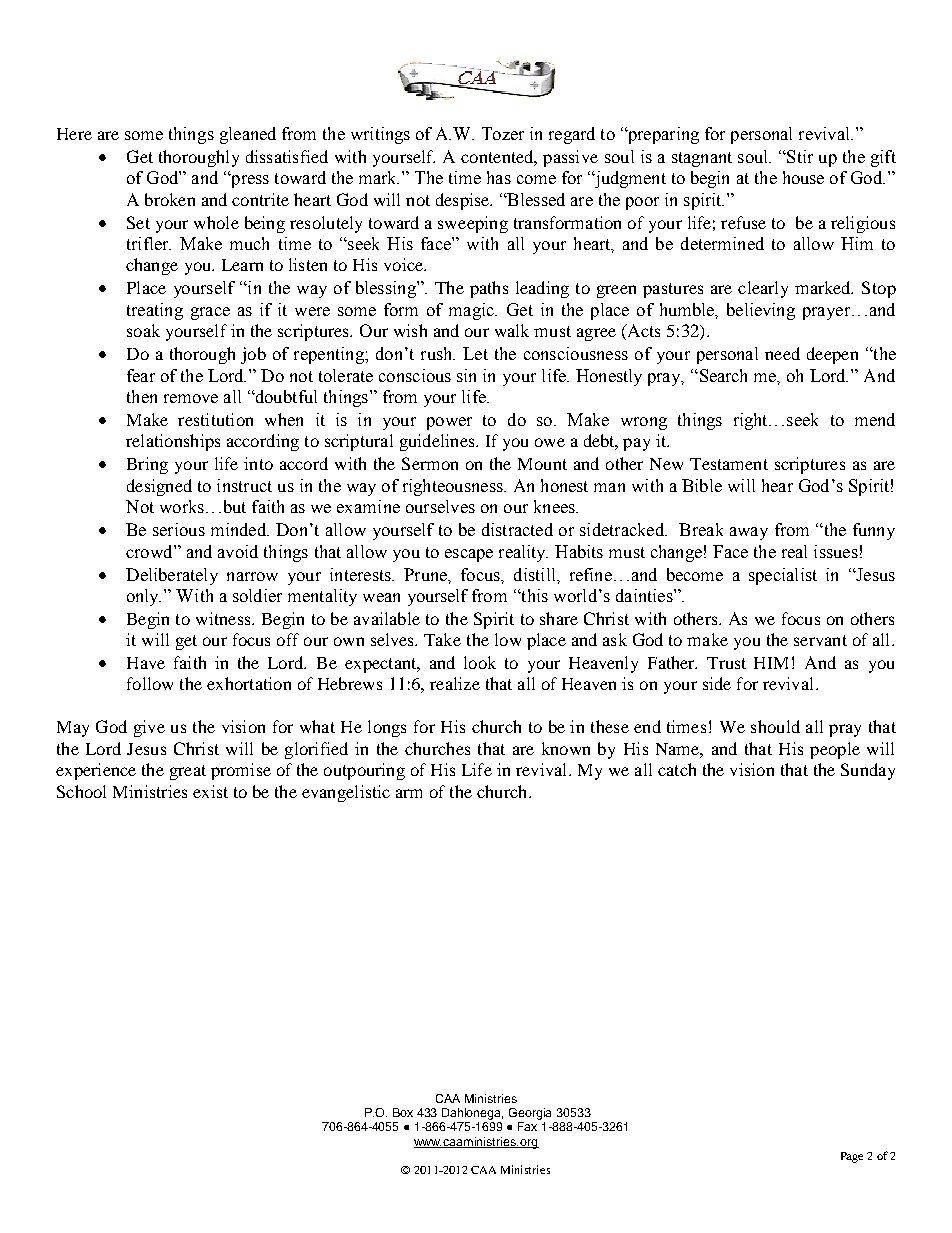  Describe the element at coordinates (527, 1126) in the document. I see `Fax` at that location.
